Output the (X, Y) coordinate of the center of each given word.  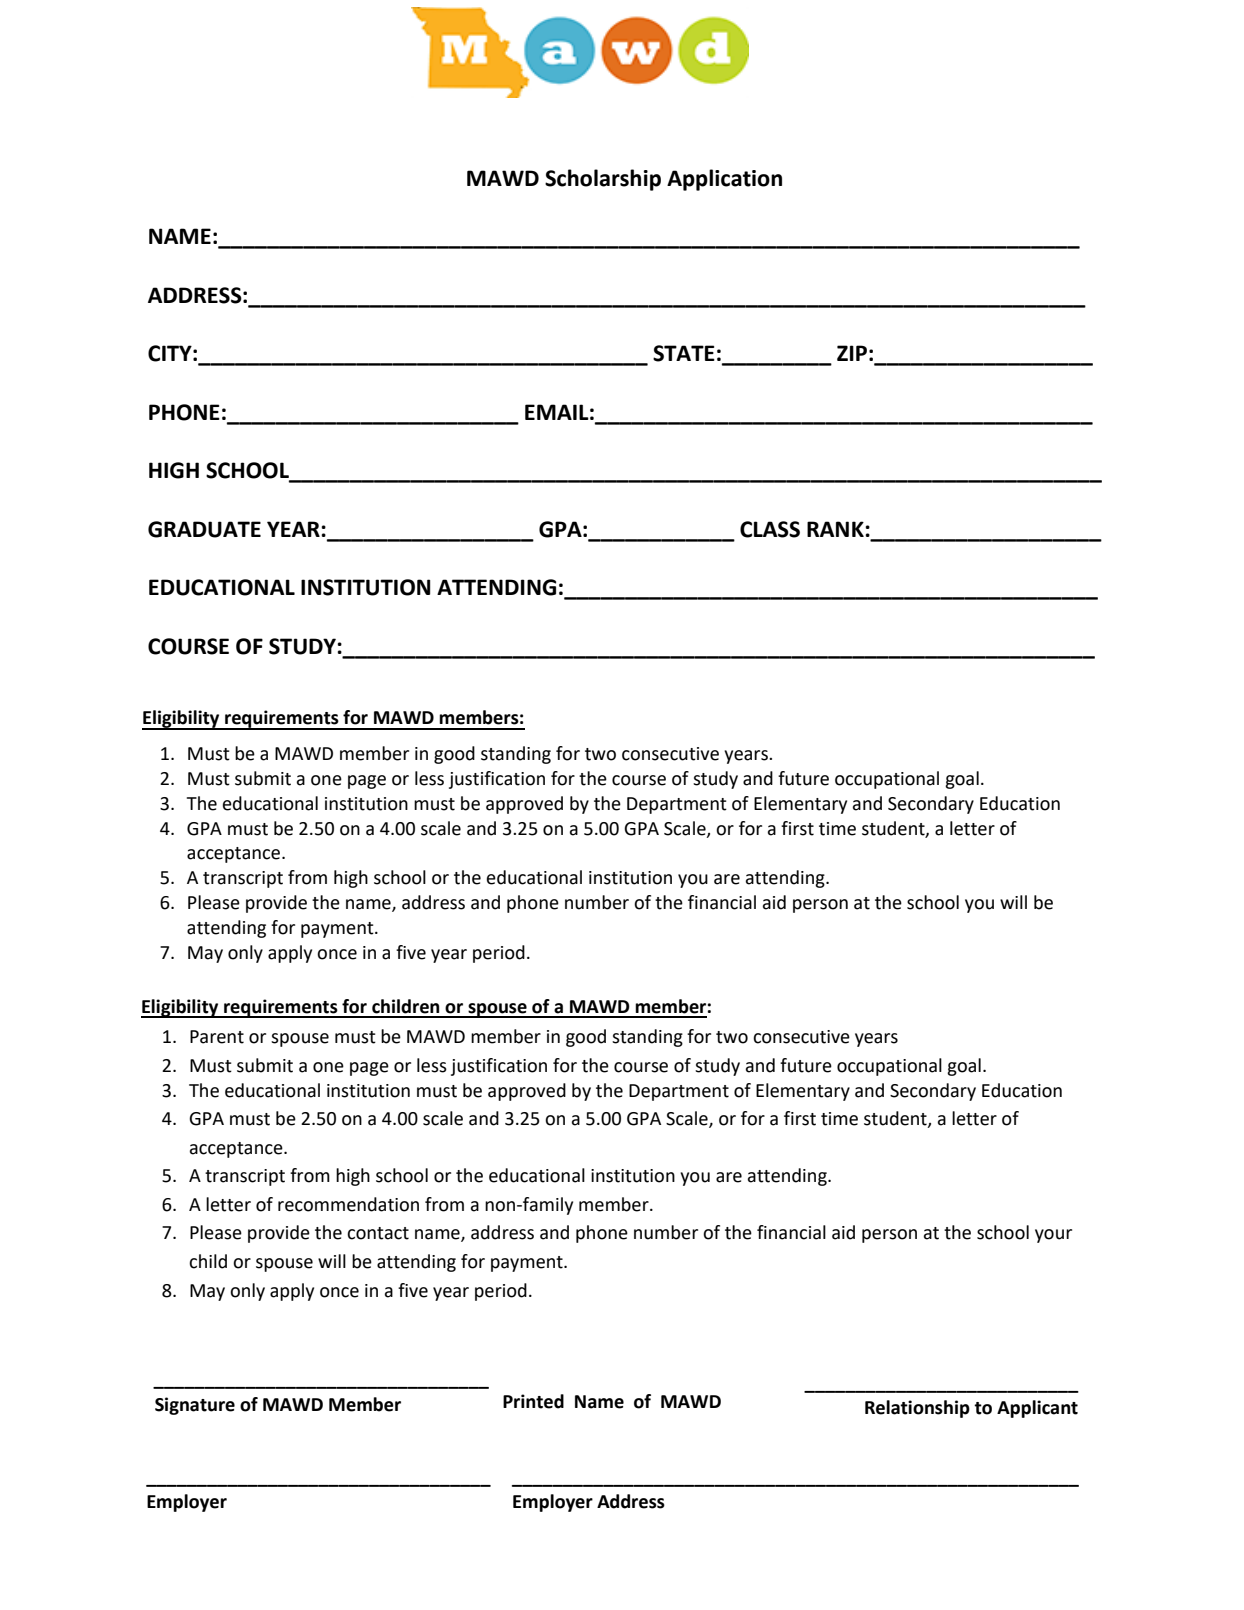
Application (724, 180)
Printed (533, 1401)
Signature (195, 1406)
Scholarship (603, 180)
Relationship (917, 1409)
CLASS (770, 529)
